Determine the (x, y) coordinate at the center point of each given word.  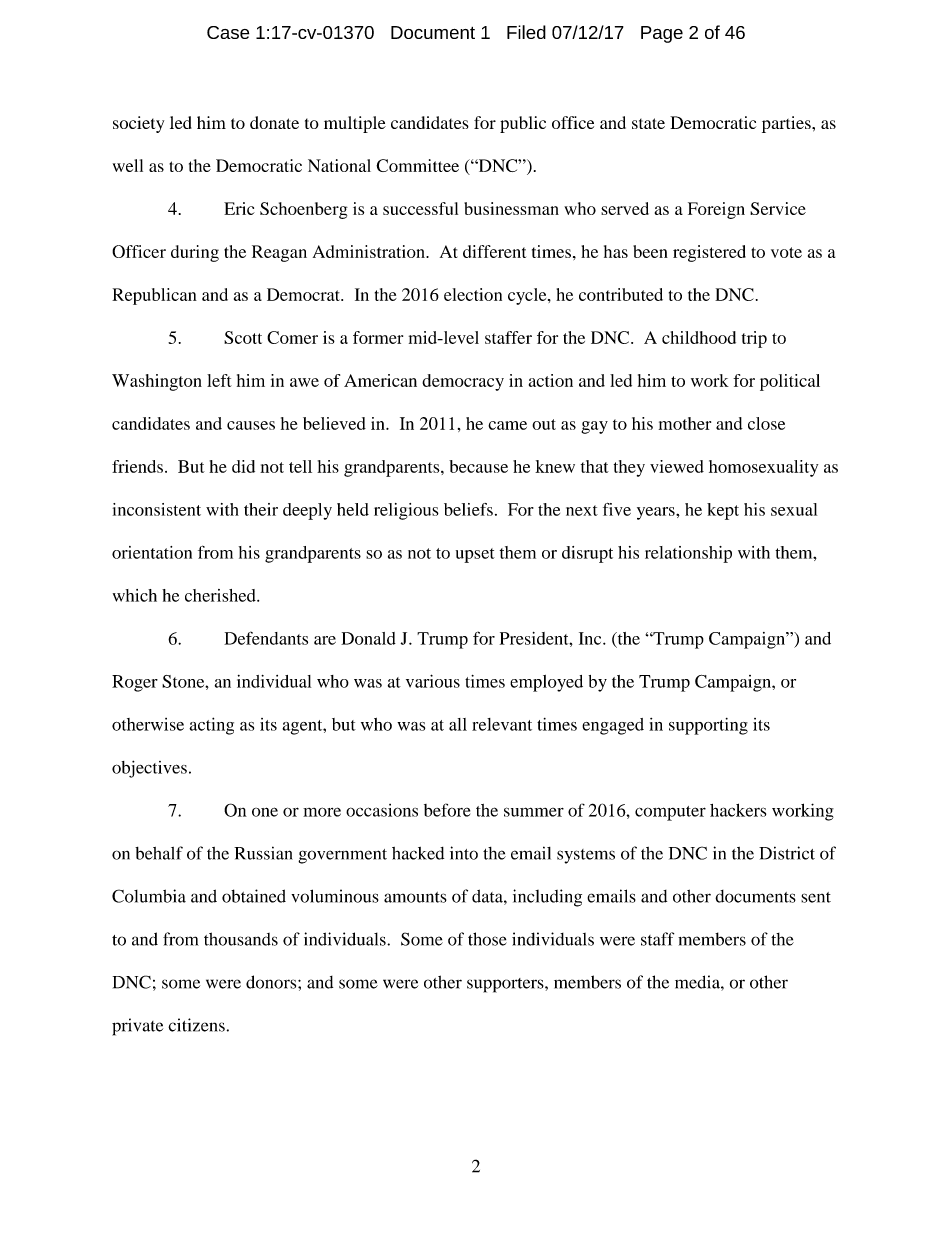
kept (723, 511)
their (261, 509)
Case (228, 32)
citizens (196, 1025)
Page (662, 34)
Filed (526, 32)
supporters (506, 985)
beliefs (468, 509)
